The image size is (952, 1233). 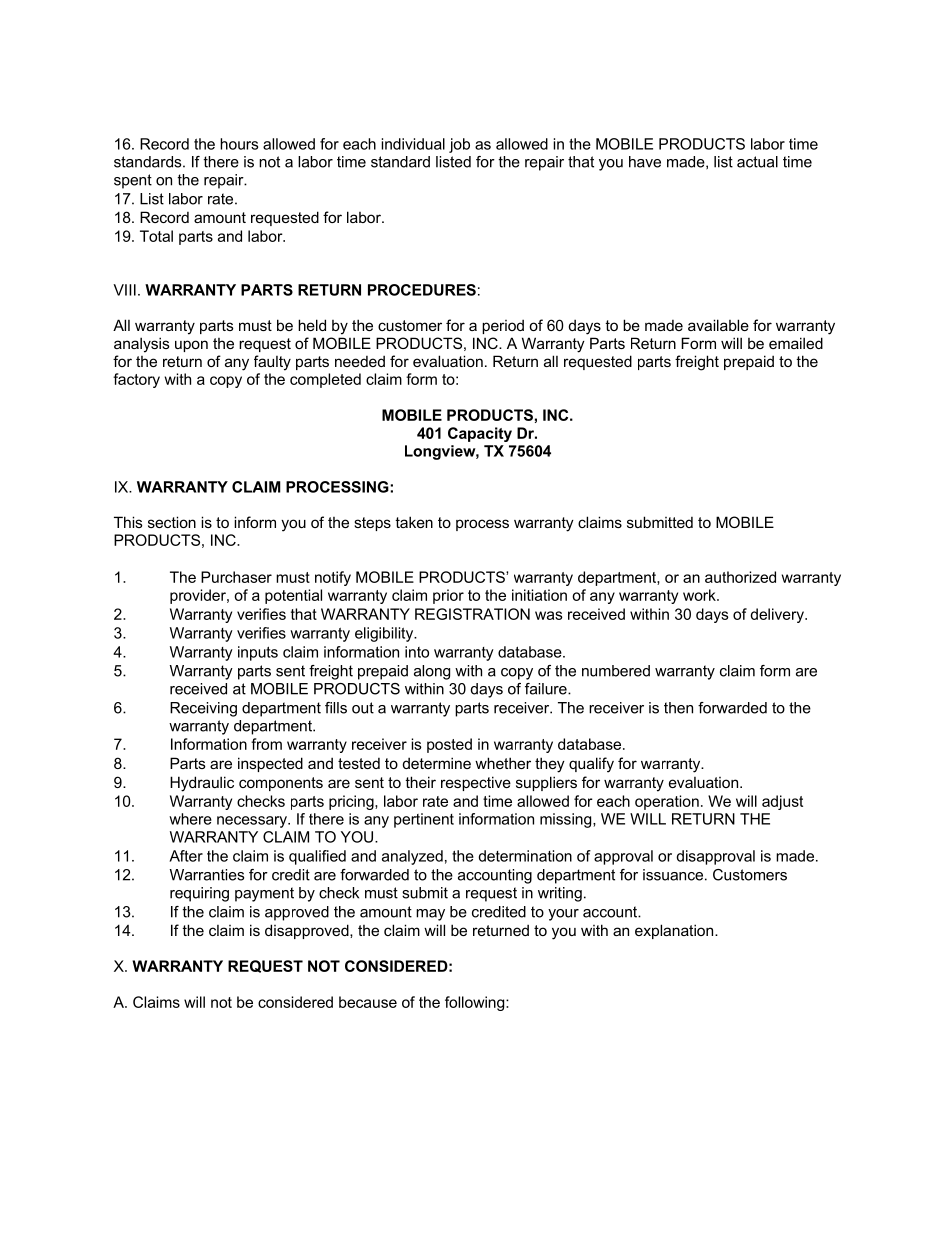 What do you see at coordinates (236, 577) in the screenshot?
I see `Purchaser` at bounding box center [236, 577].
